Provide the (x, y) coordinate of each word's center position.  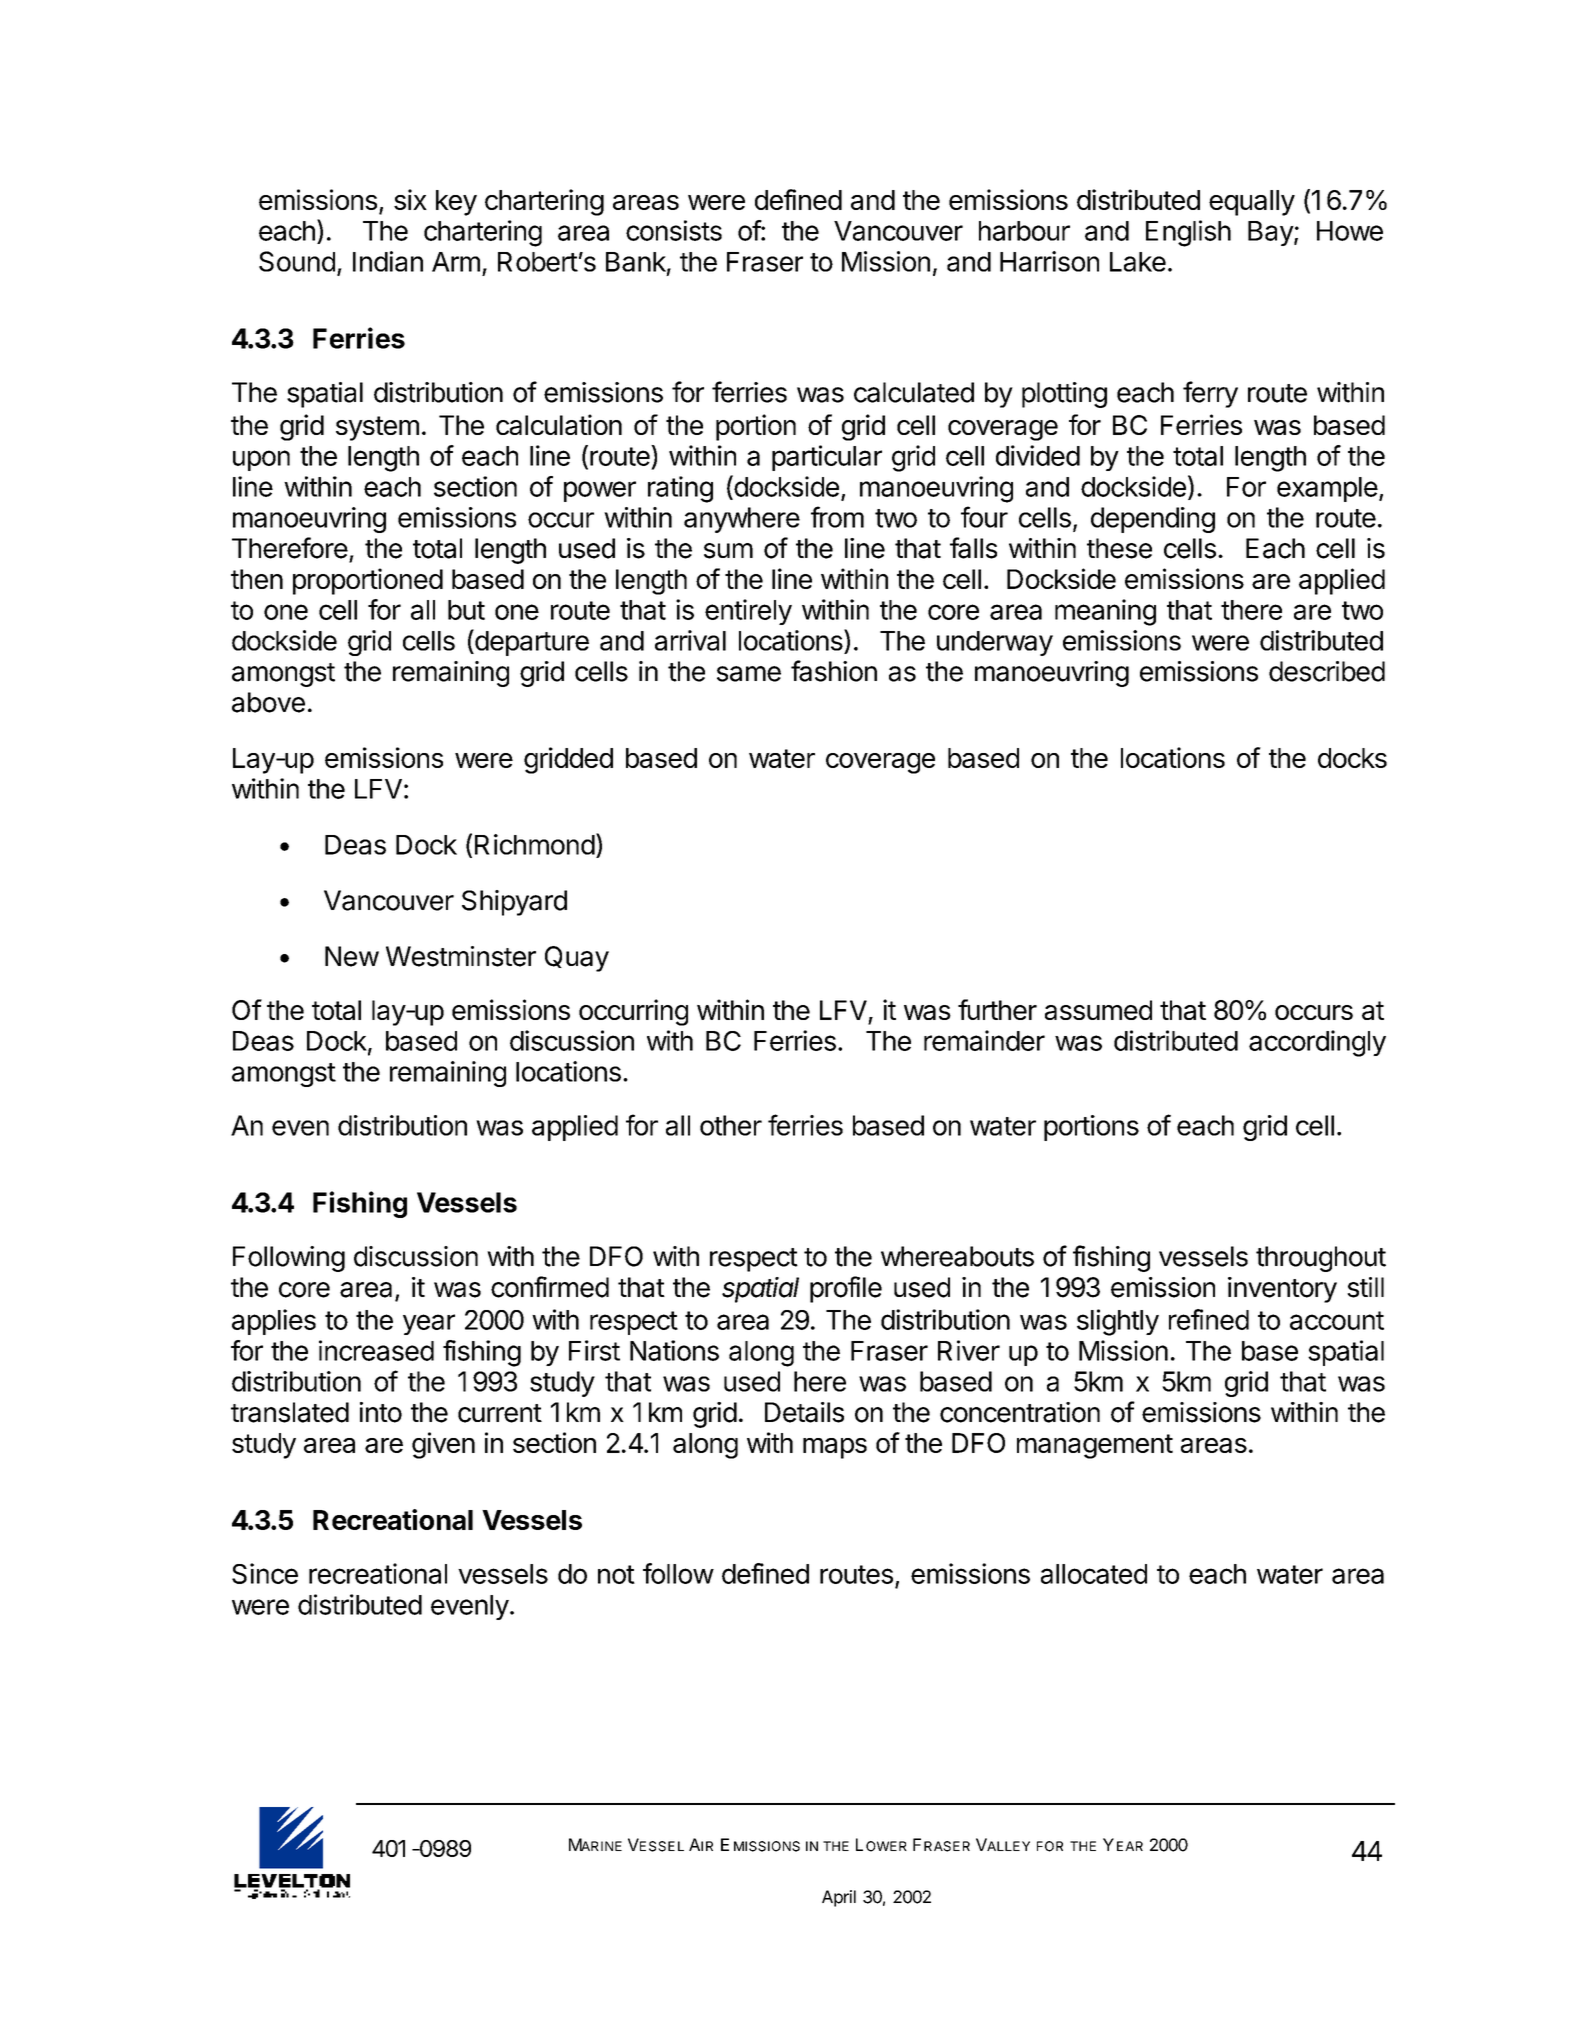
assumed (1098, 1010)
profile (846, 1289)
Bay (1271, 233)
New (352, 956)
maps (835, 1448)
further (997, 1009)
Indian (388, 261)
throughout (1321, 1259)
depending (1153, 520)
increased (376, 1350)
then (257, 579)
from (837, 517)
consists (674, 230)
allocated (1094, 1574)
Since (265, 1573)
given (443, 1445)
